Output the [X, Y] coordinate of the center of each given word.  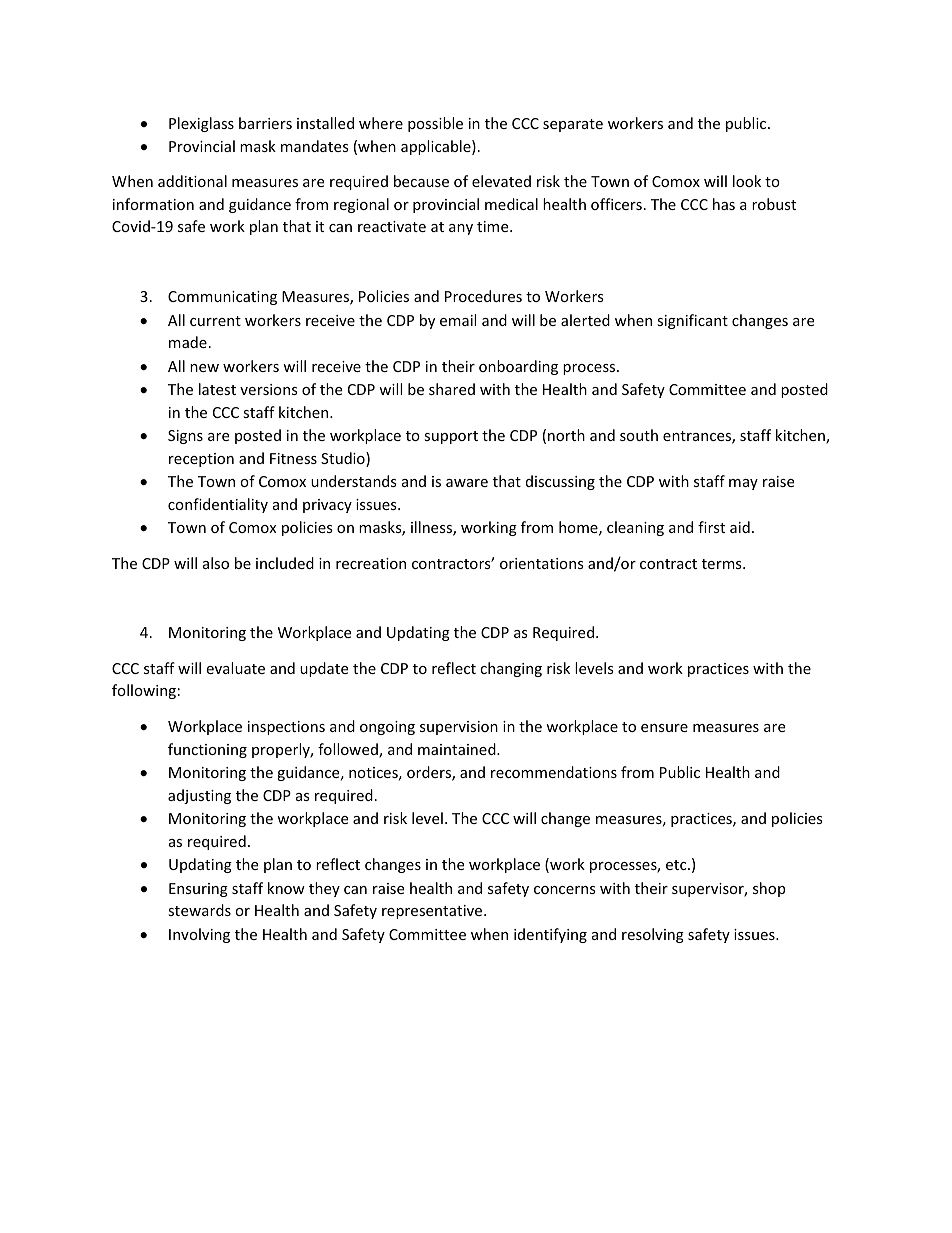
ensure [664, 728]
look [747, 181]
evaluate [235, 668]
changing [511, 669]
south [639, 435]
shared [452, 389]
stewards [199, 910]
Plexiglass [201, 124]
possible [435, 124]
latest [217, 389]
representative [433, 912]
